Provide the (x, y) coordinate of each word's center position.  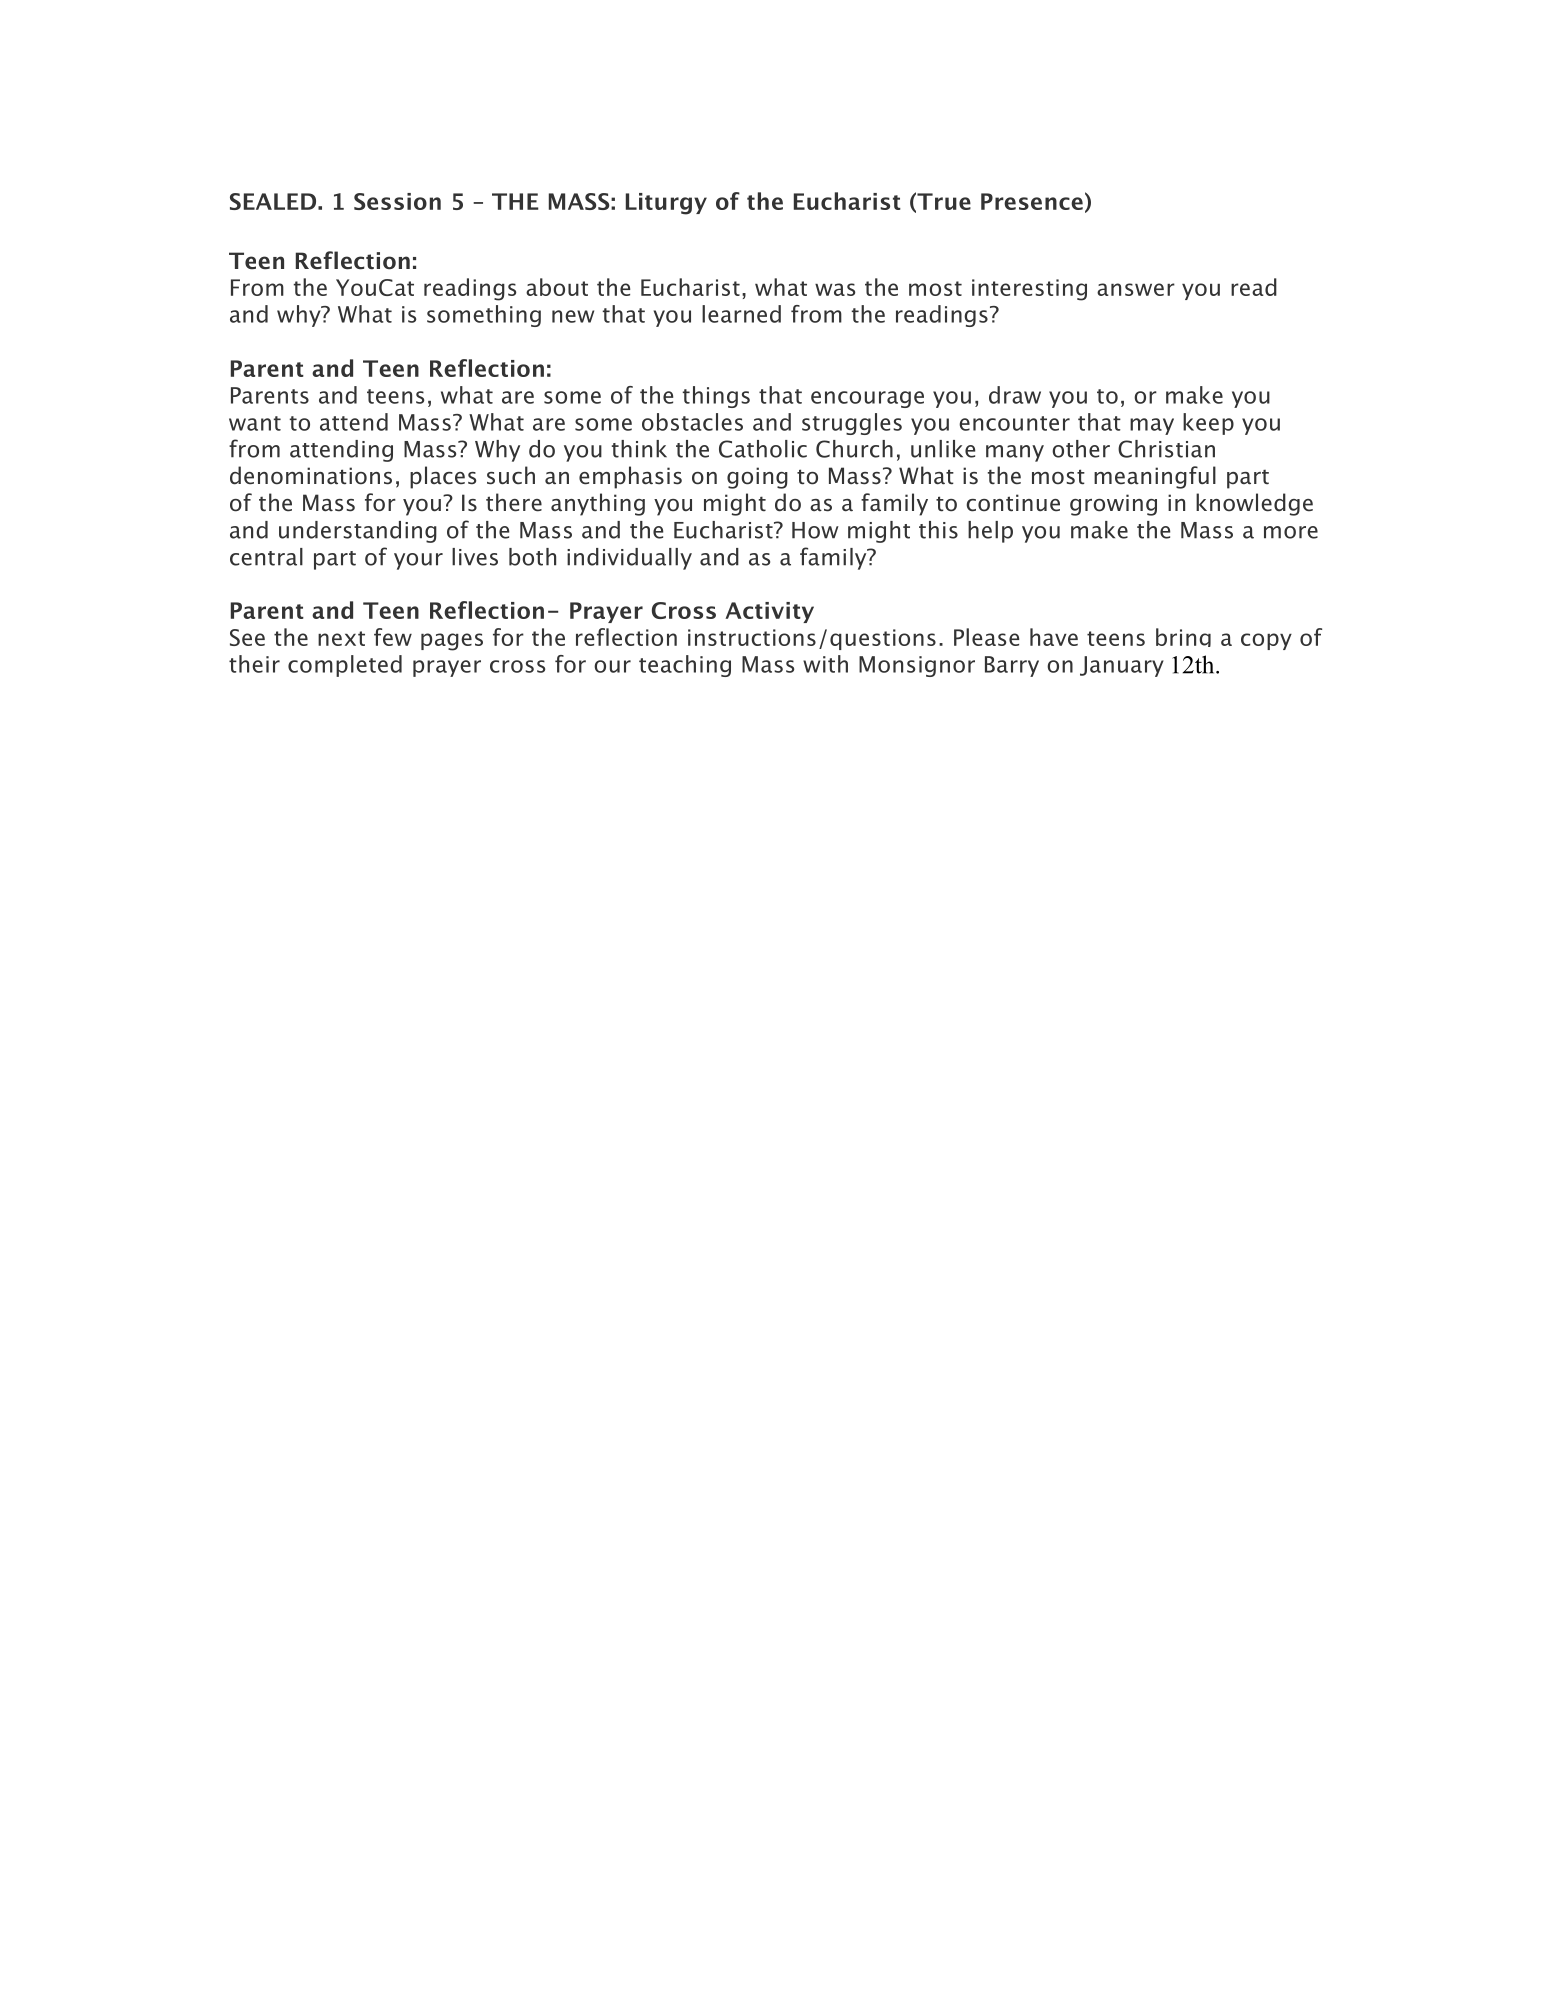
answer (1136, 289)
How (815, 530)
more (1291, 532)
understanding (358, 532)
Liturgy (666, 204)
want (255, 423)
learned (741, 314)
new (573, 316)
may (1152, 426)
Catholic (763, 449)
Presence (1032, 201)
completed (345, 666)
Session (397, 201)
